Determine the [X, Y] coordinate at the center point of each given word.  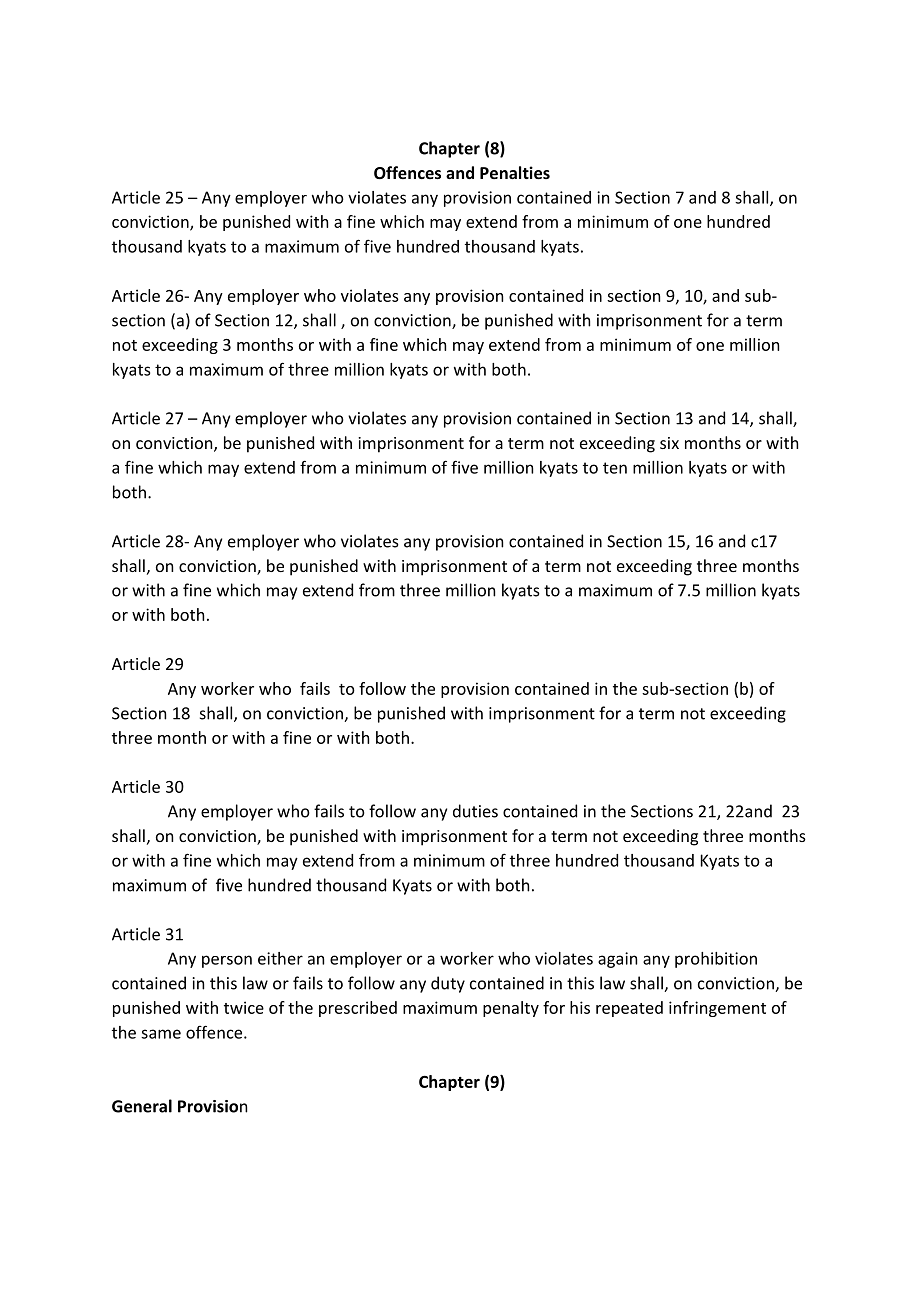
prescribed [358, 1009]
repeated [629, 1009]
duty [448, 984]
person [227, 961]
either [280, 958]
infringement [717, 1009]
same [161, 1034]
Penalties [515, 172]
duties [475, 811]
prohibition [716, 960]
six [669, 443]
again [617, 960]
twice [244, 1007]
